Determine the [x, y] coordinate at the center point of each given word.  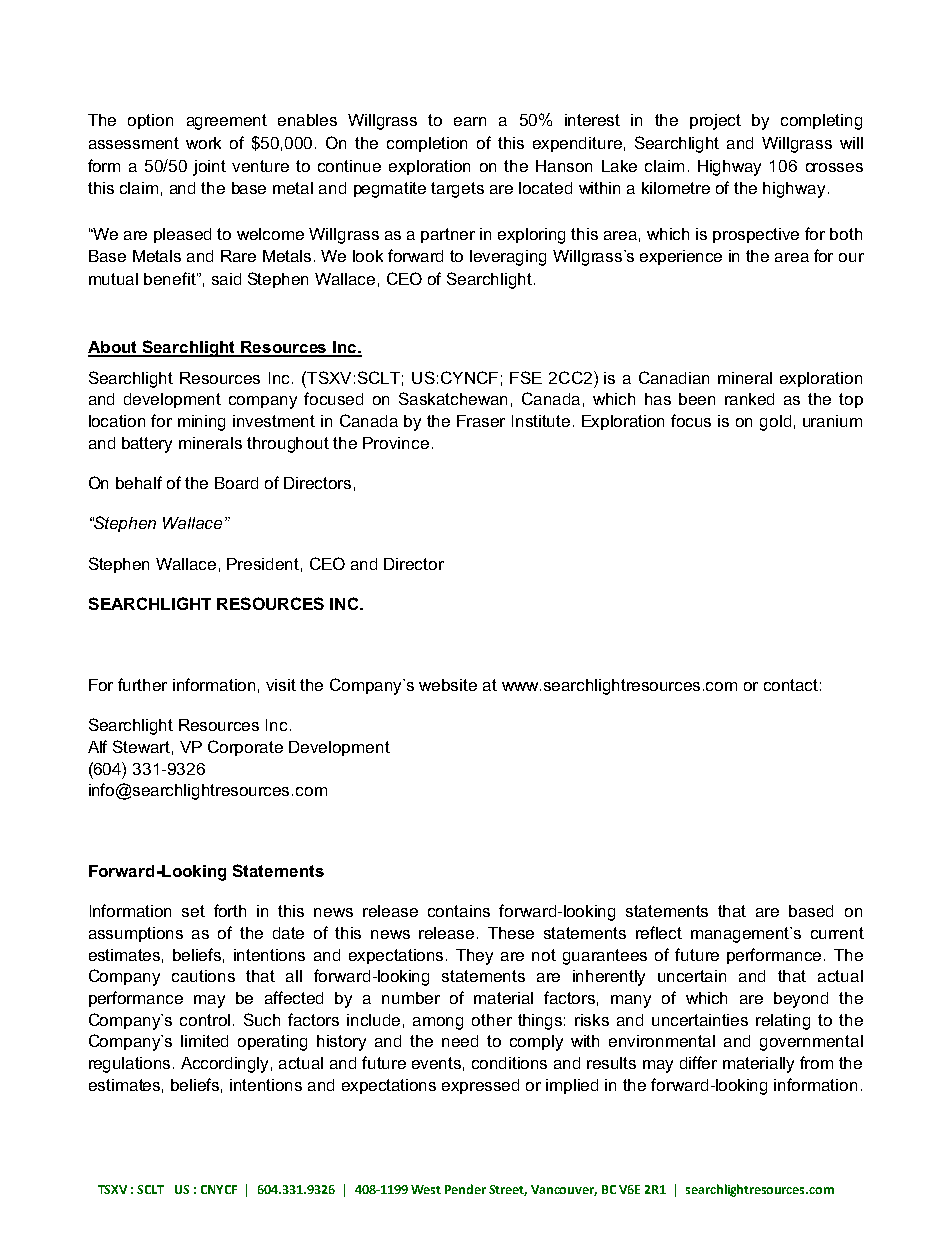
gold [775, 423]
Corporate [245, 748]
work [203, 143]
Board [236, 483]
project [715, 122]
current [837, 933]
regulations [131, 1065]
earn [470, 121]
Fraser [481, 421]
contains [459, 911]
